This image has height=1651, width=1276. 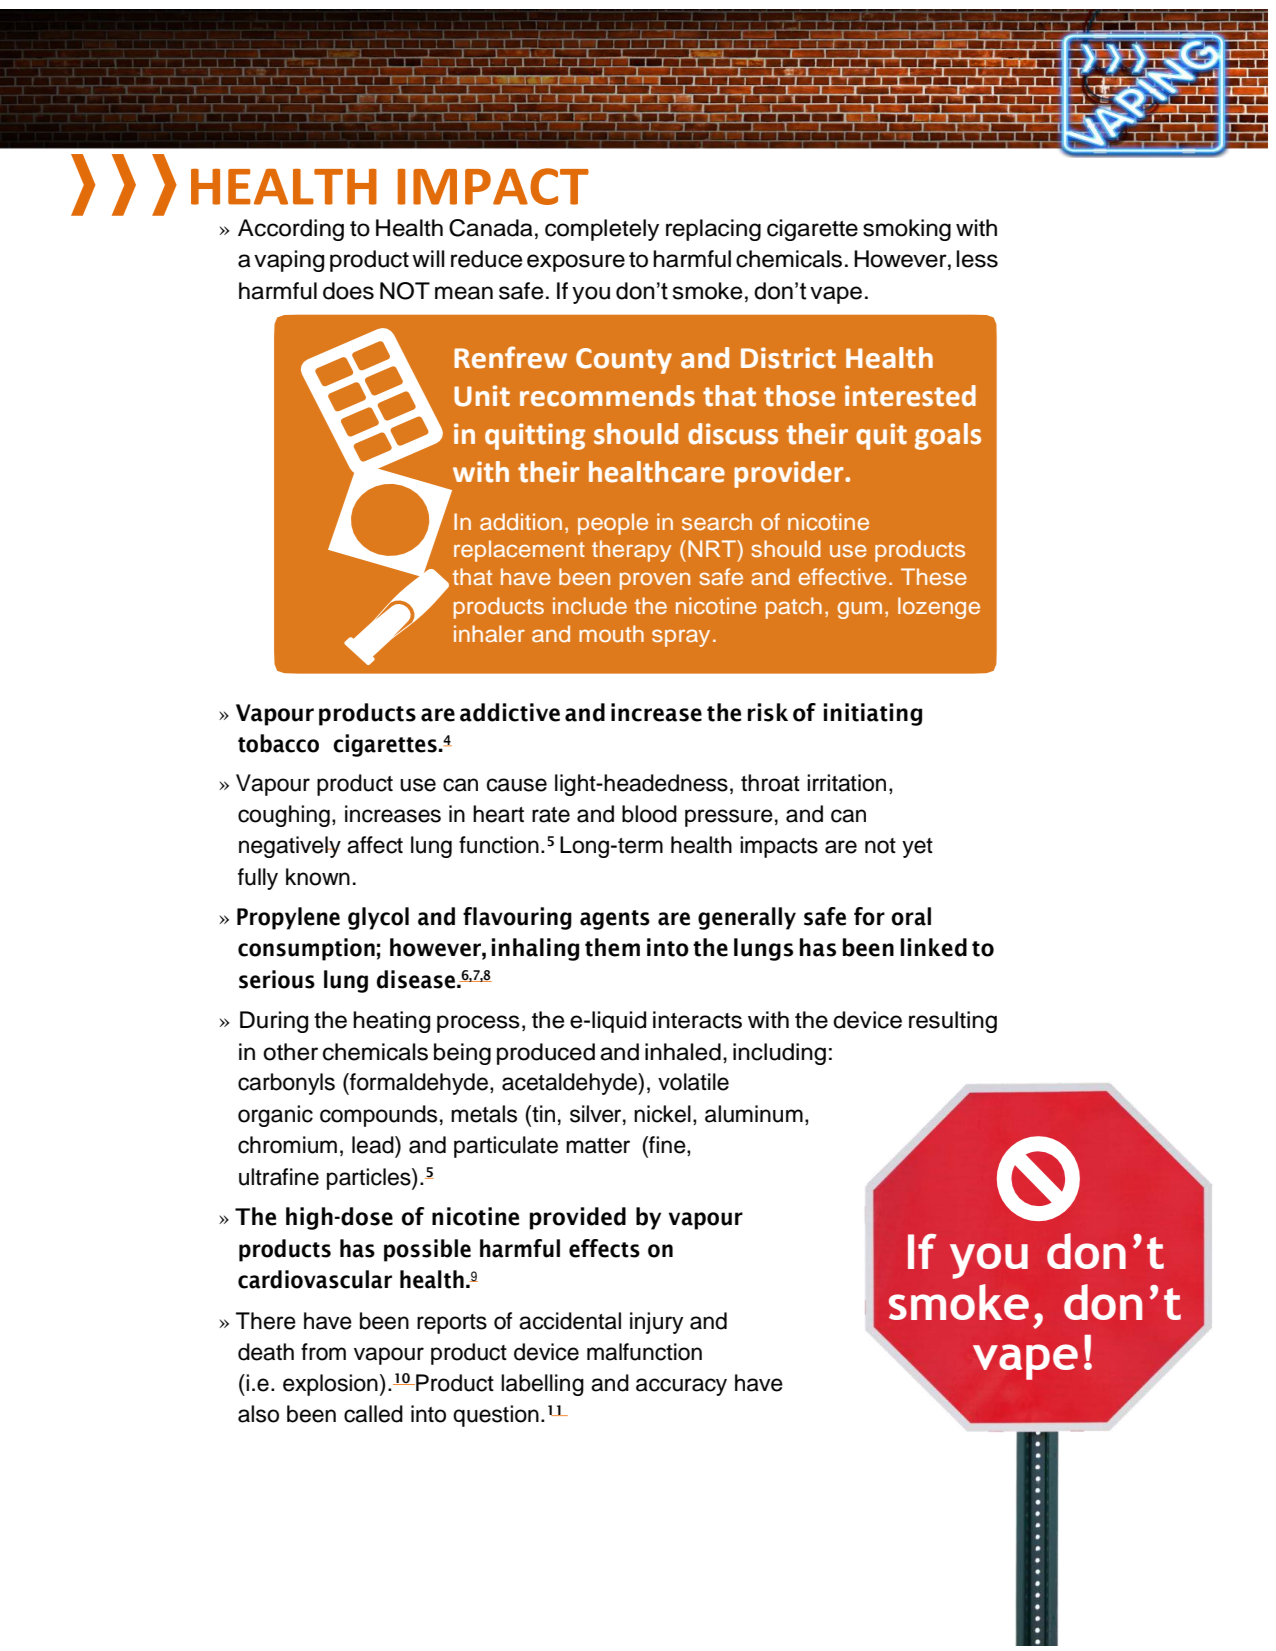 I want to click on smoking, so click(x=907, y=230).
